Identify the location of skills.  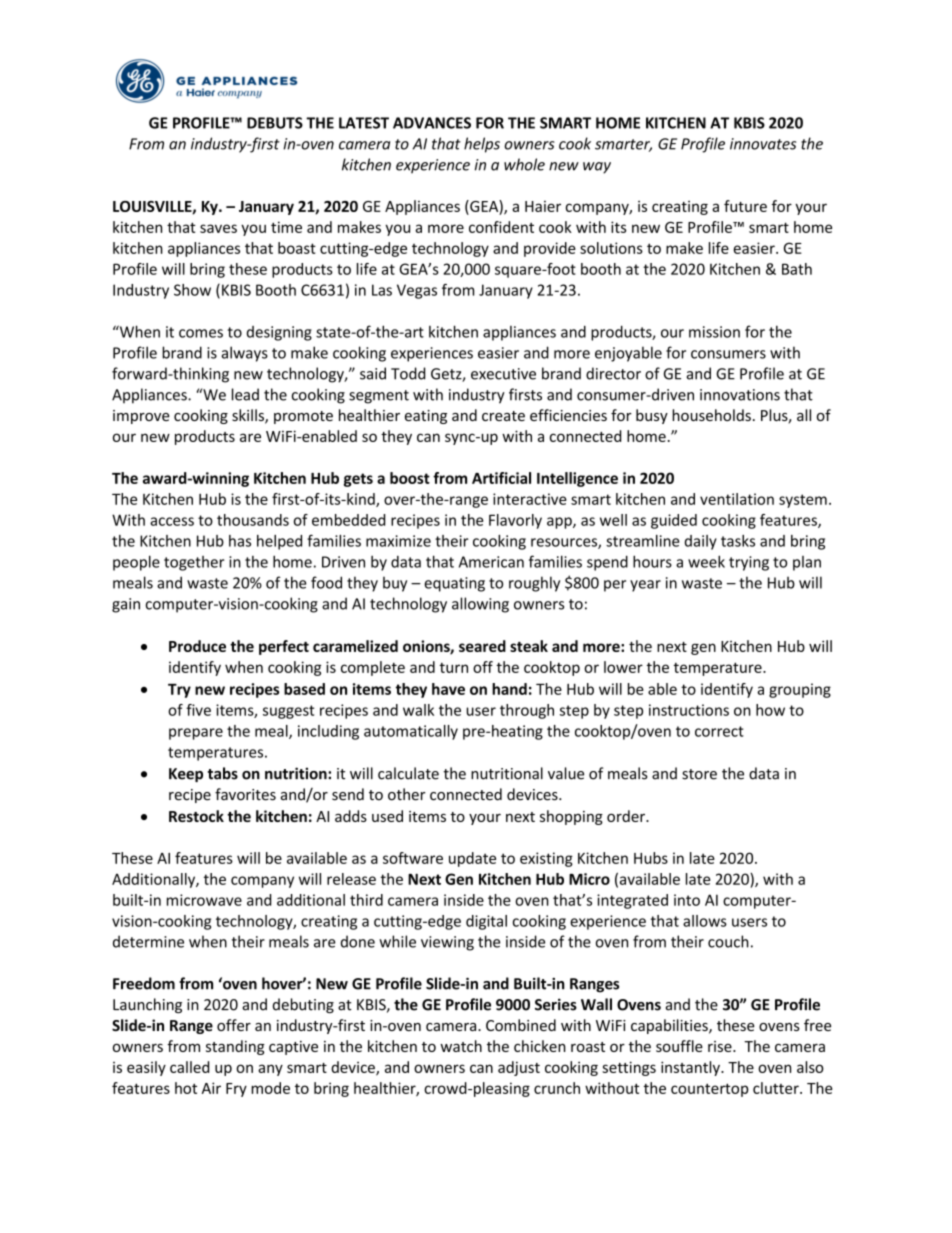
(249, 416).
